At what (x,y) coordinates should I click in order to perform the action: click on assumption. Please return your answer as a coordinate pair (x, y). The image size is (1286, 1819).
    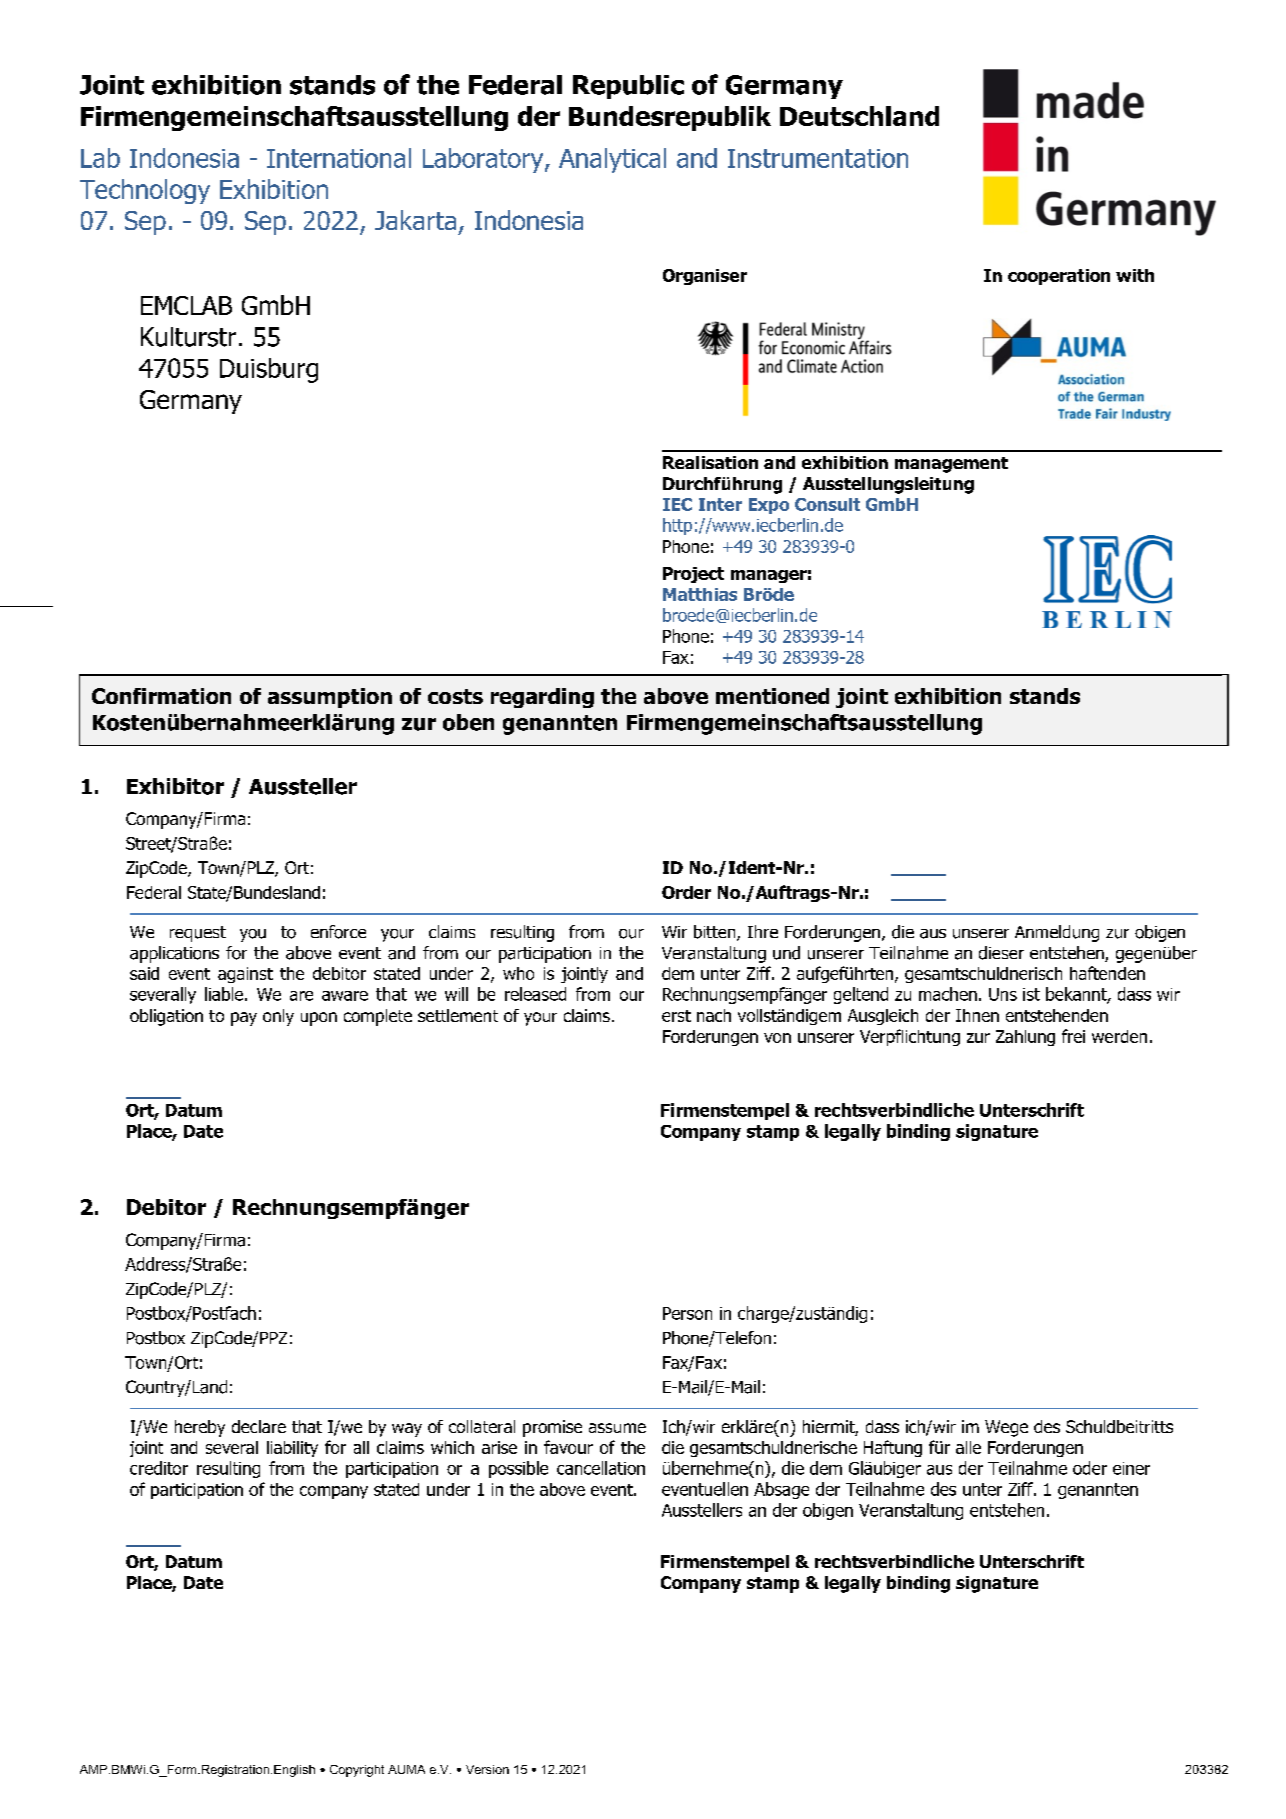
    Looking at the image, I should click on (330, 698).
